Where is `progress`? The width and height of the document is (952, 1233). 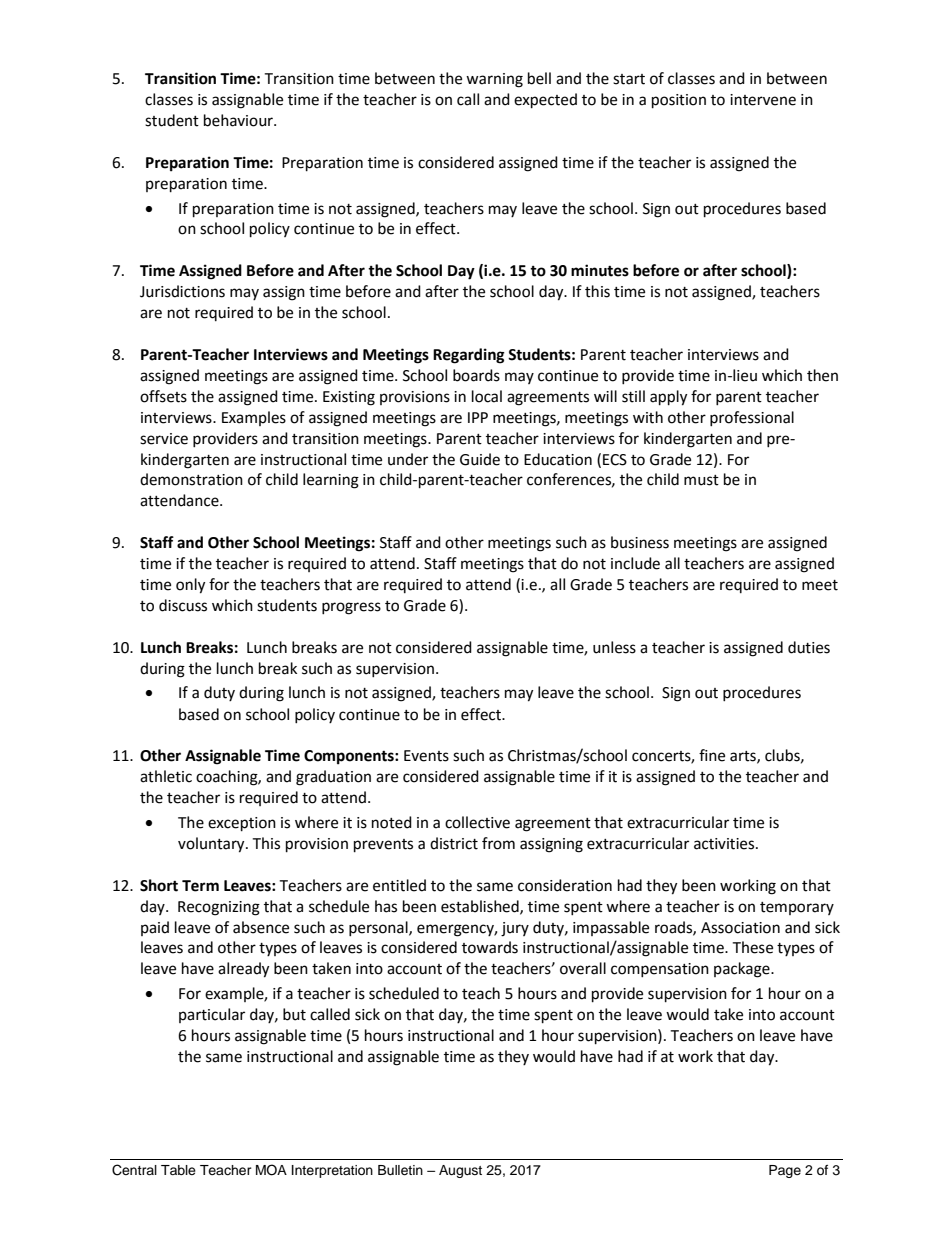
progress is located at coordinates (351, 608).
